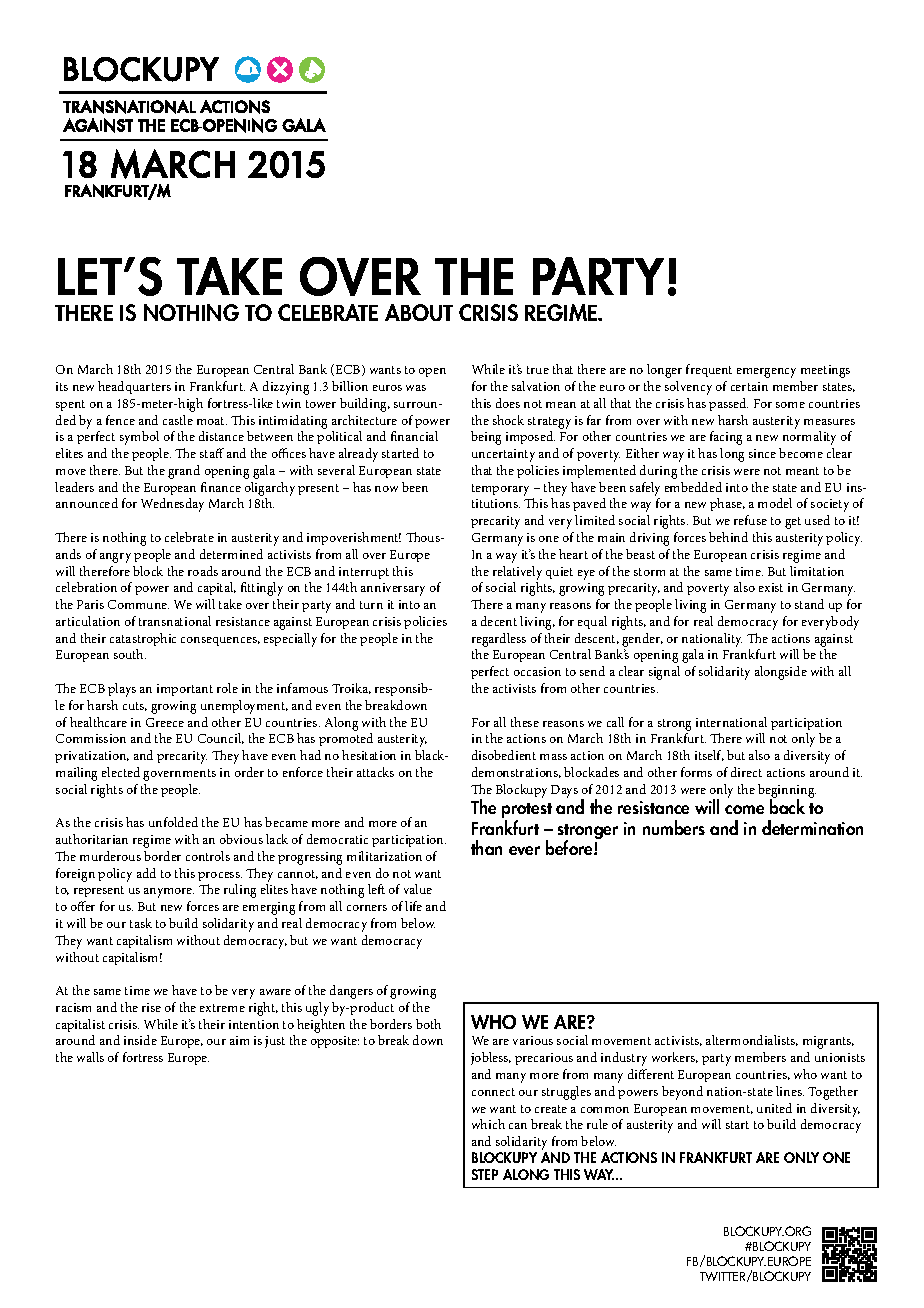  I want to click on rise, so click(151, 1007).
